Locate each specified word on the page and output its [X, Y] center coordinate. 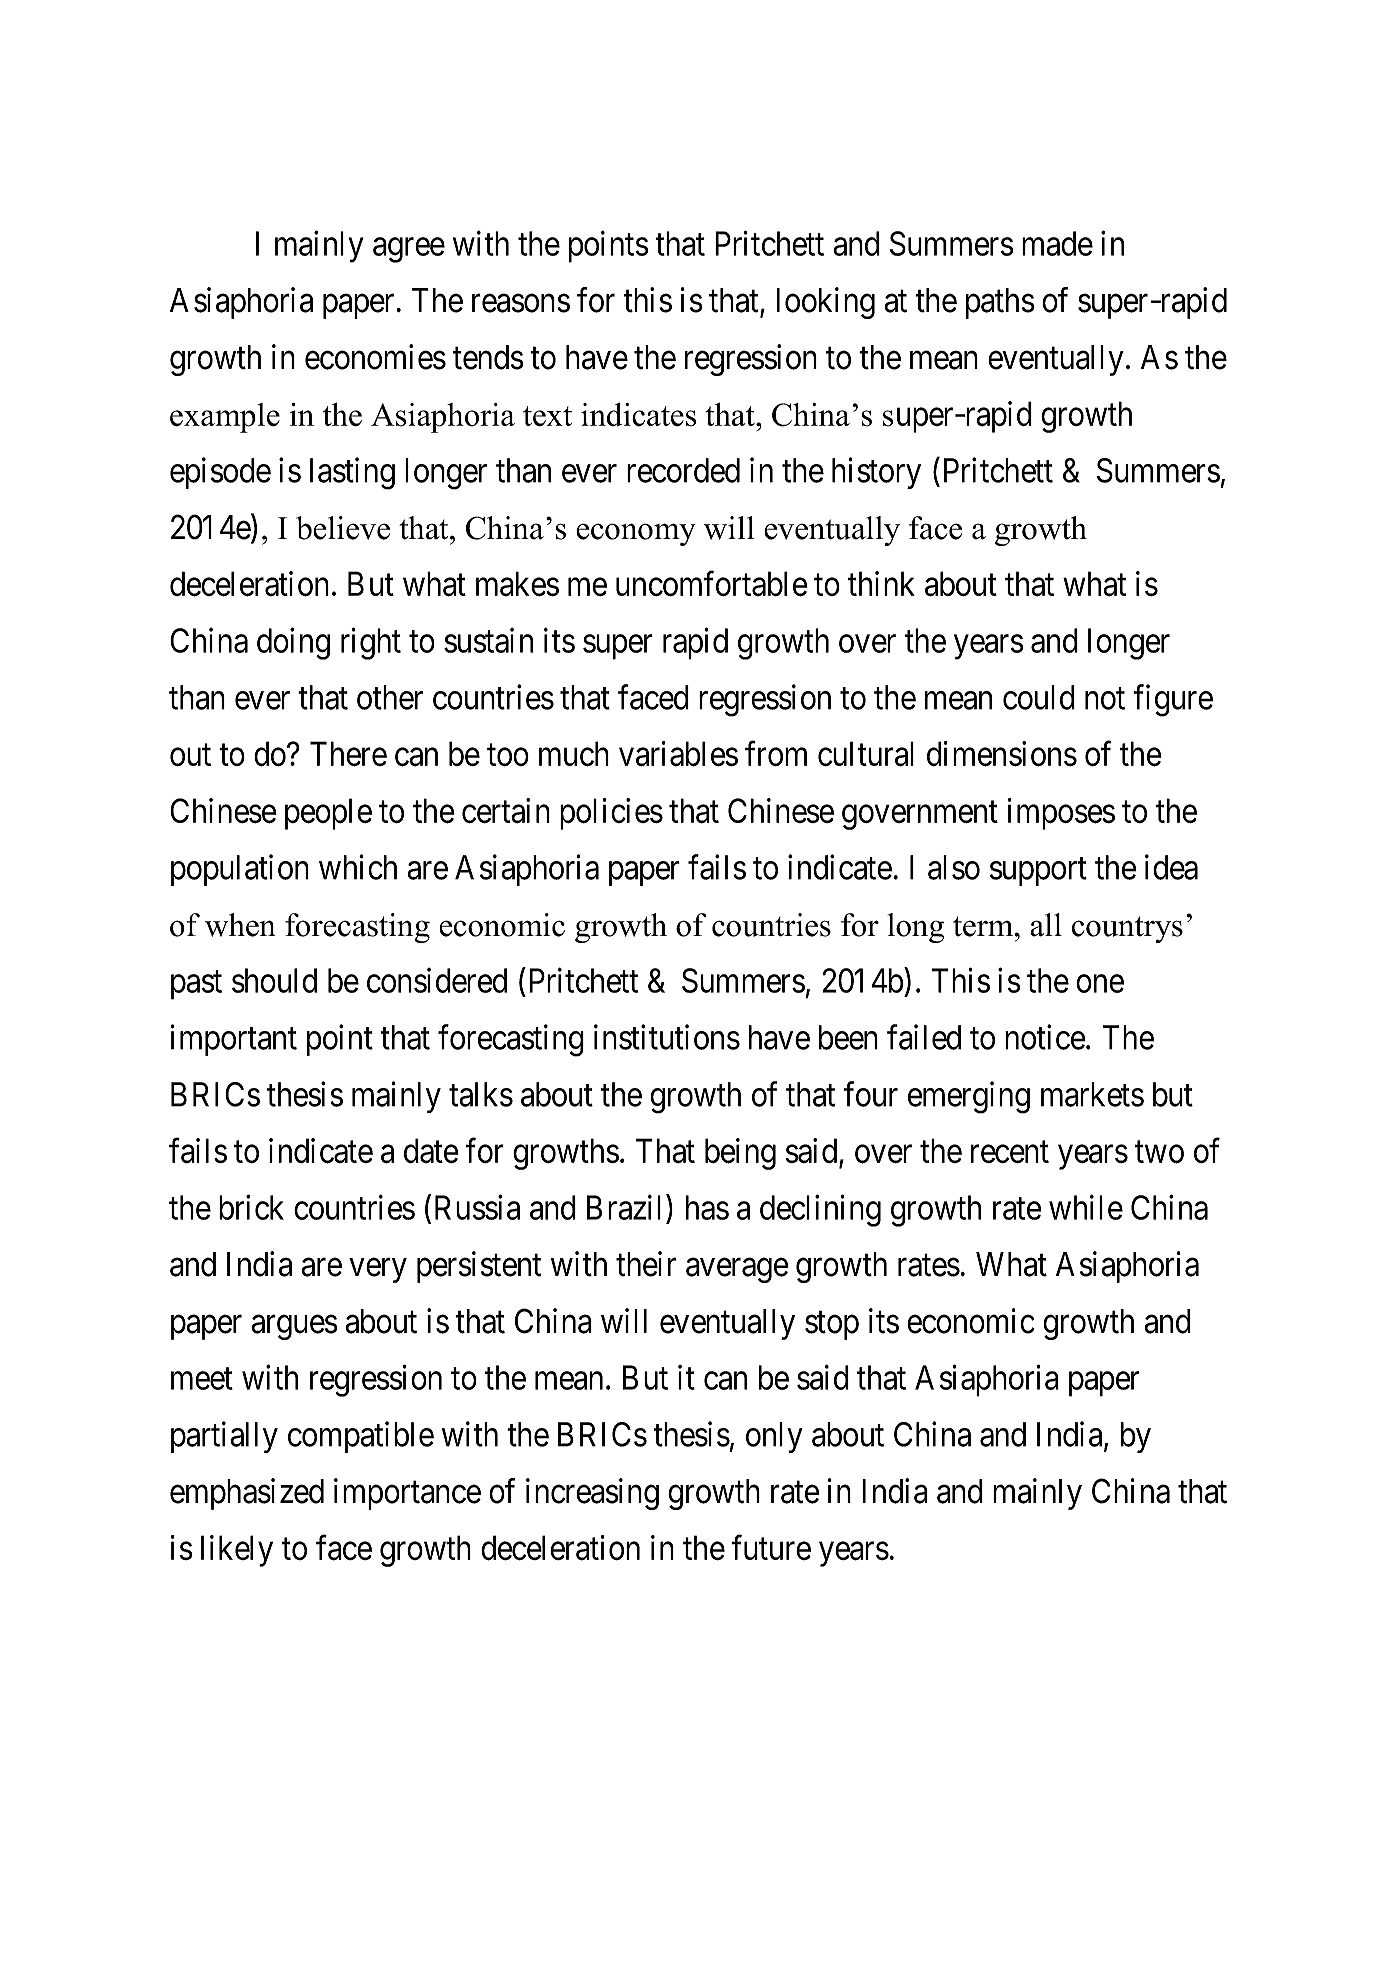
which [358, 867]
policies [611, 814]
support [1038, 872]
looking [826, 303]
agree [409, 250]
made [1057, 243]
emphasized [247, 1494]
